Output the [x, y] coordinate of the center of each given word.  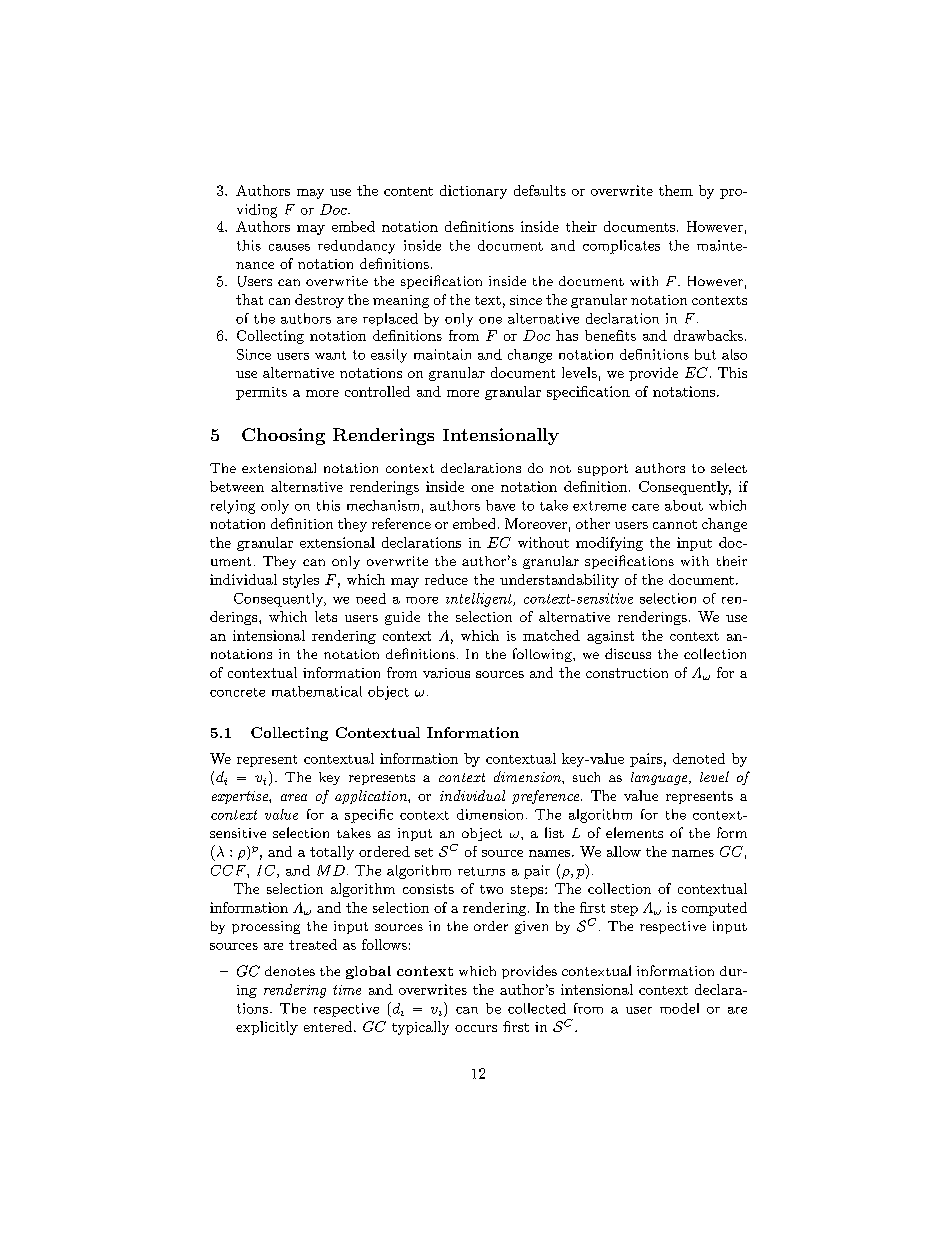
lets [326, 616]
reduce [446, 579]
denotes [290, 971]
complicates [621, 247]
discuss [628, 653]
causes [289, 247]
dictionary [473, 192]
